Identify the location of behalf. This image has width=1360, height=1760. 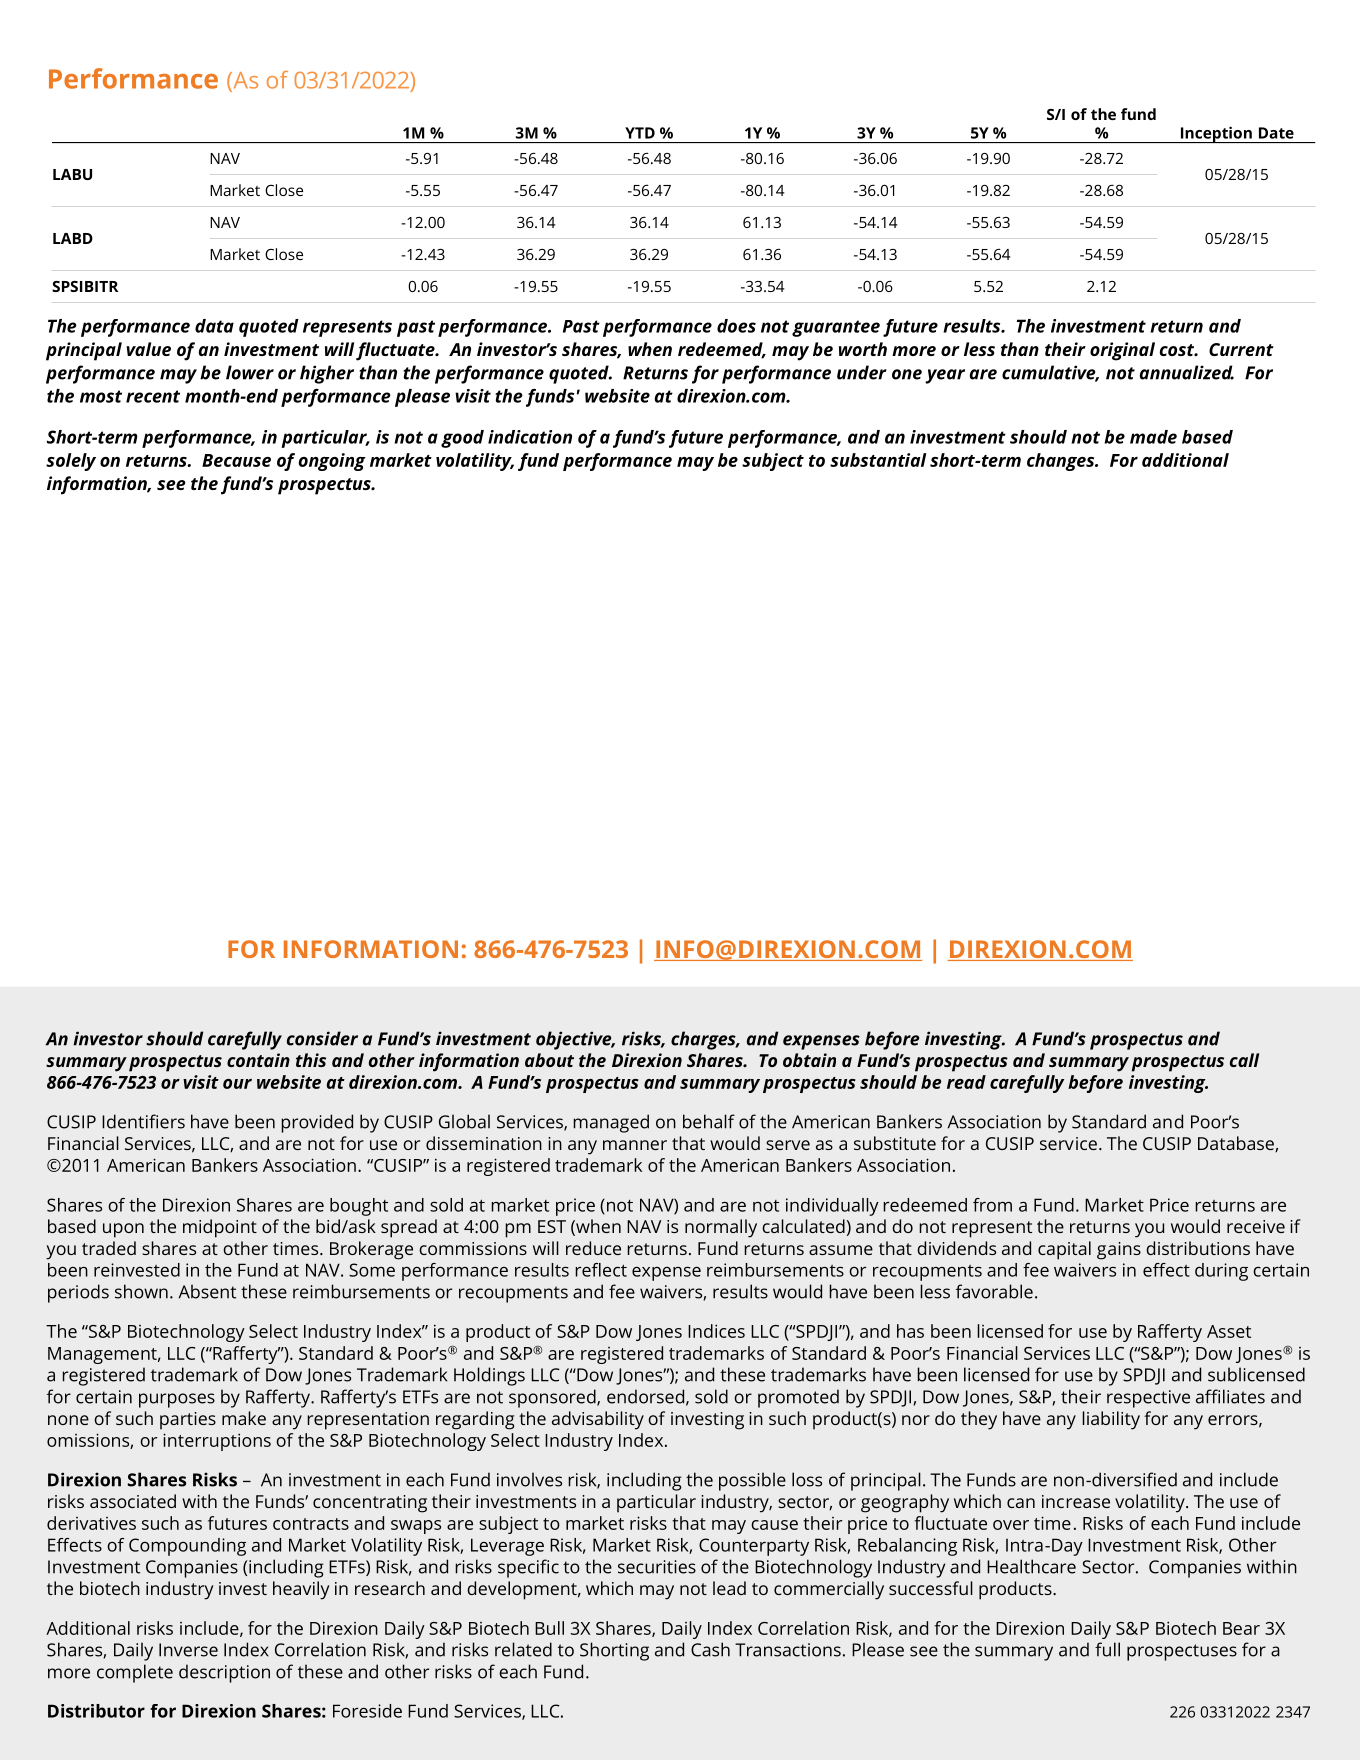
(709, 1121).
